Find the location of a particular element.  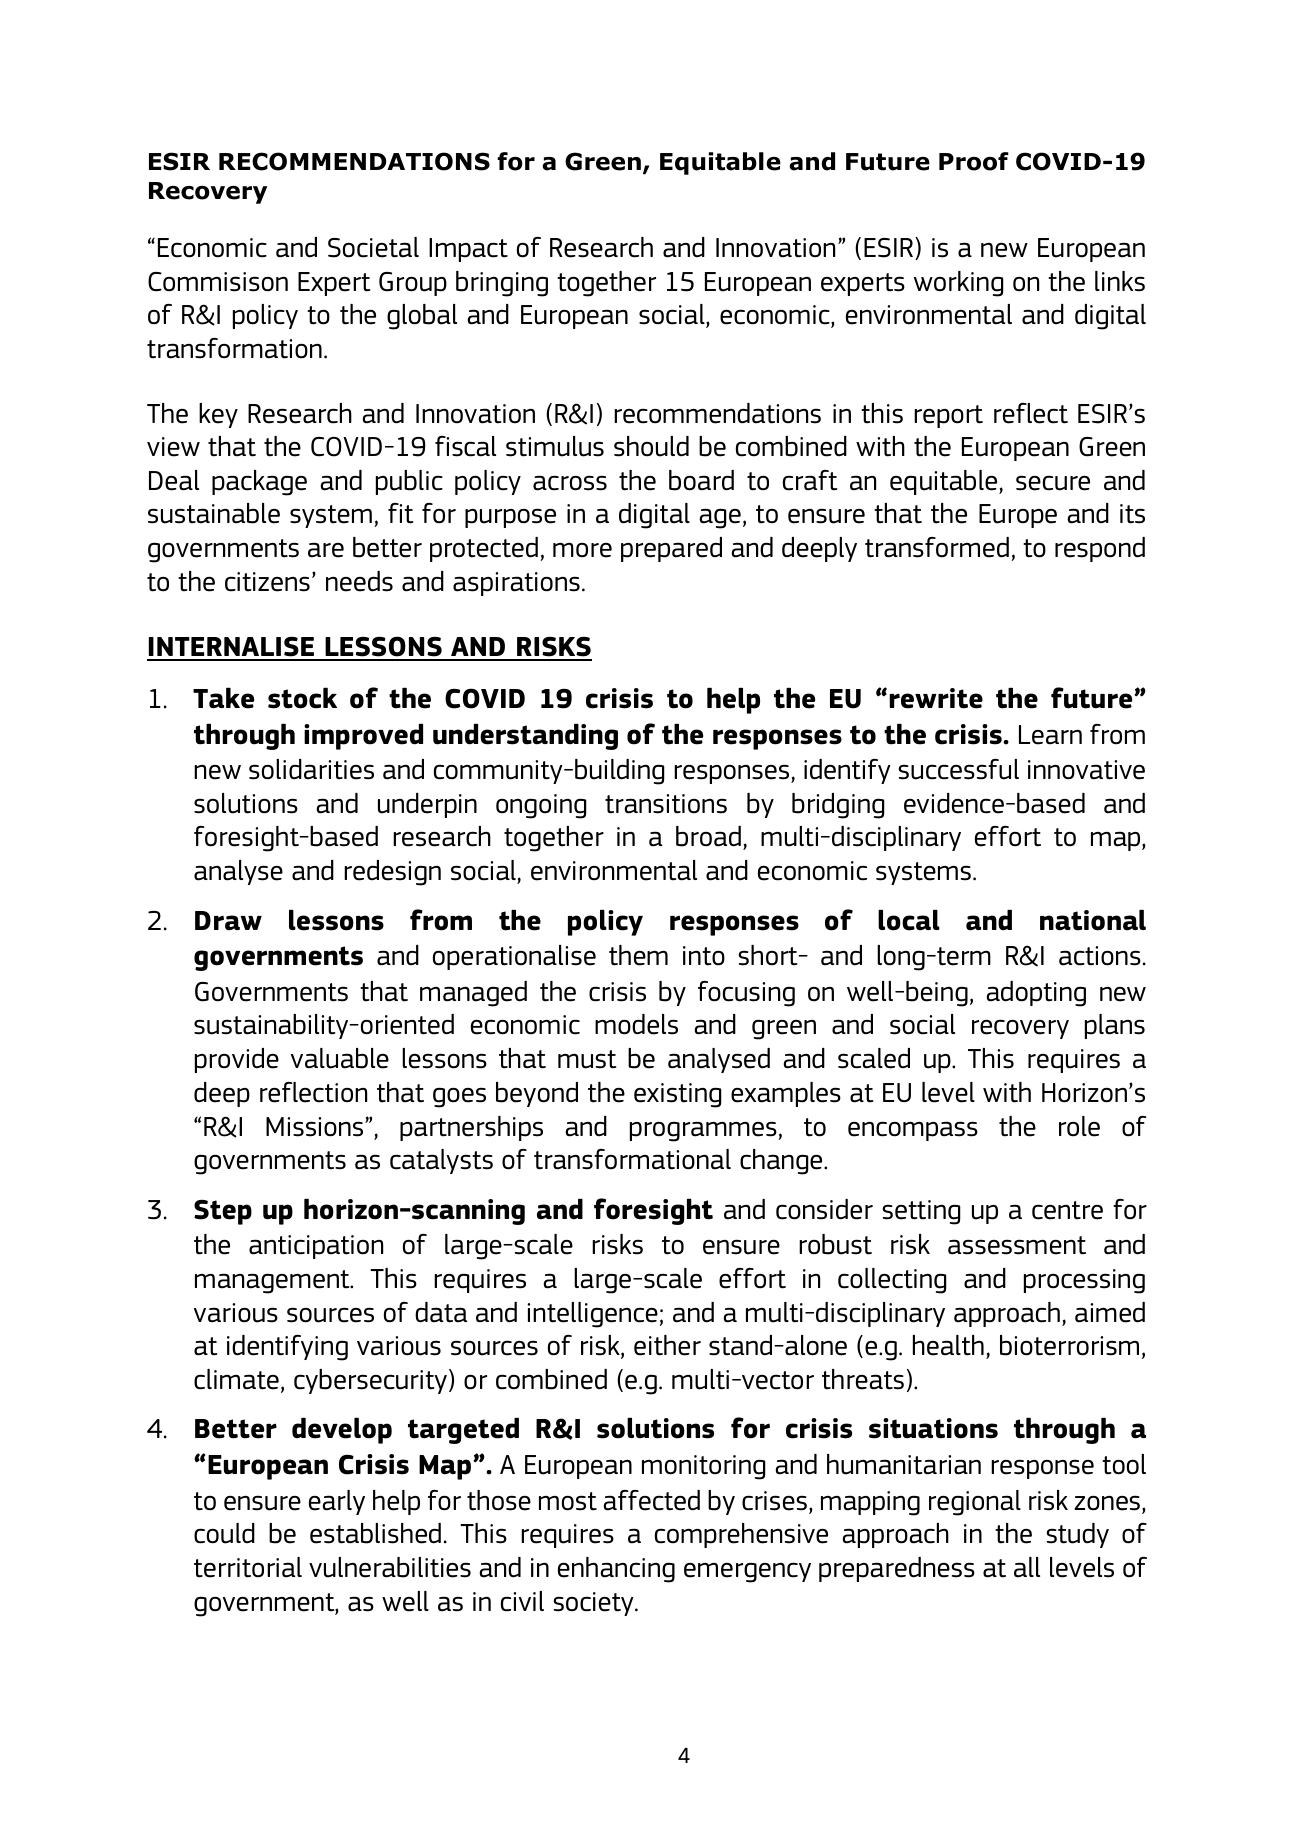

transformed is located at coordinates (937, 547).
